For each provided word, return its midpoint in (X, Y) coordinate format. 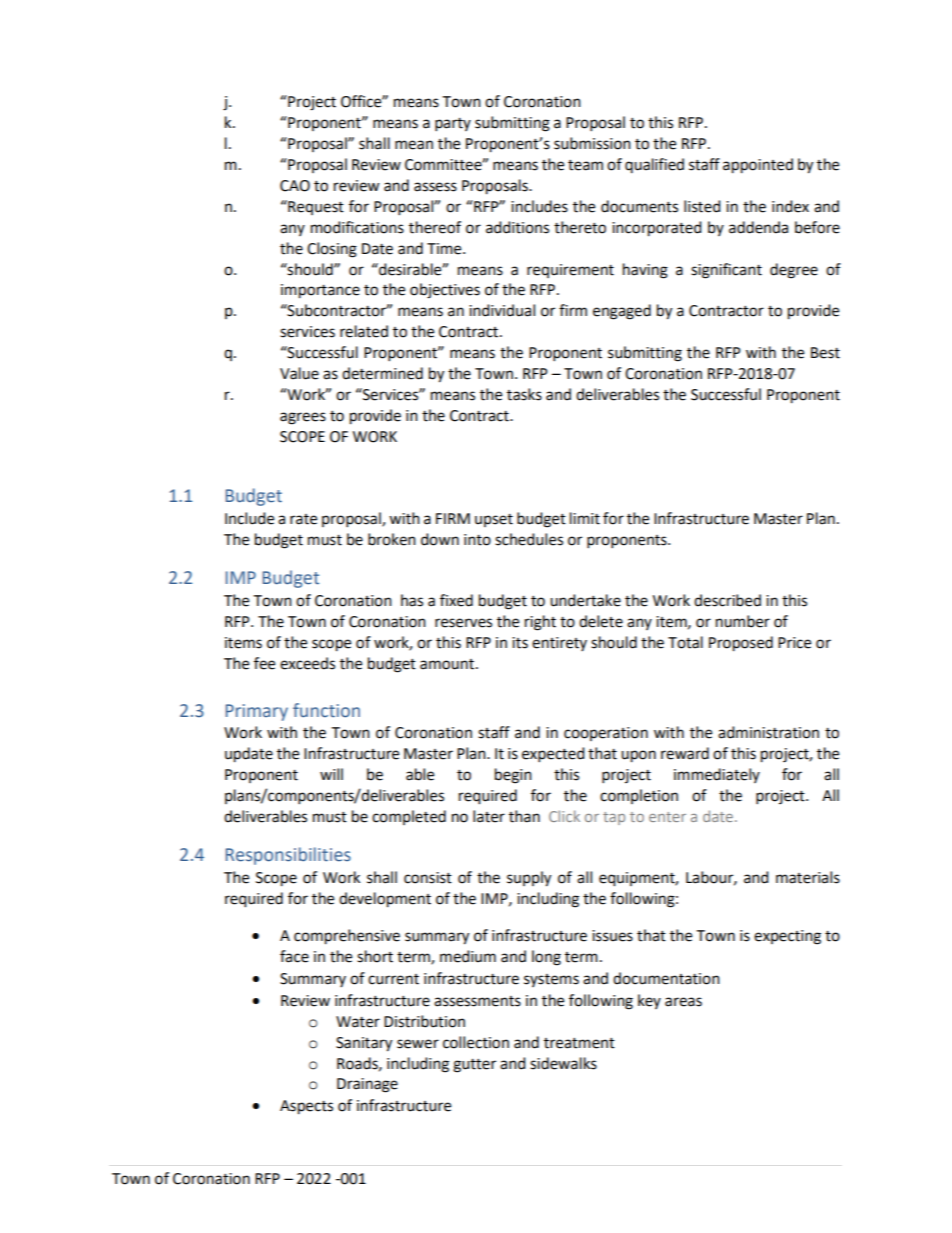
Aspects (306, 1107)
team (585, 165)
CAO (295, 186)
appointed (758, 166)
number (743, 621)
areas (683, 1002)
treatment (579, 1043)
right (540, 623)
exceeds (307, 663)
